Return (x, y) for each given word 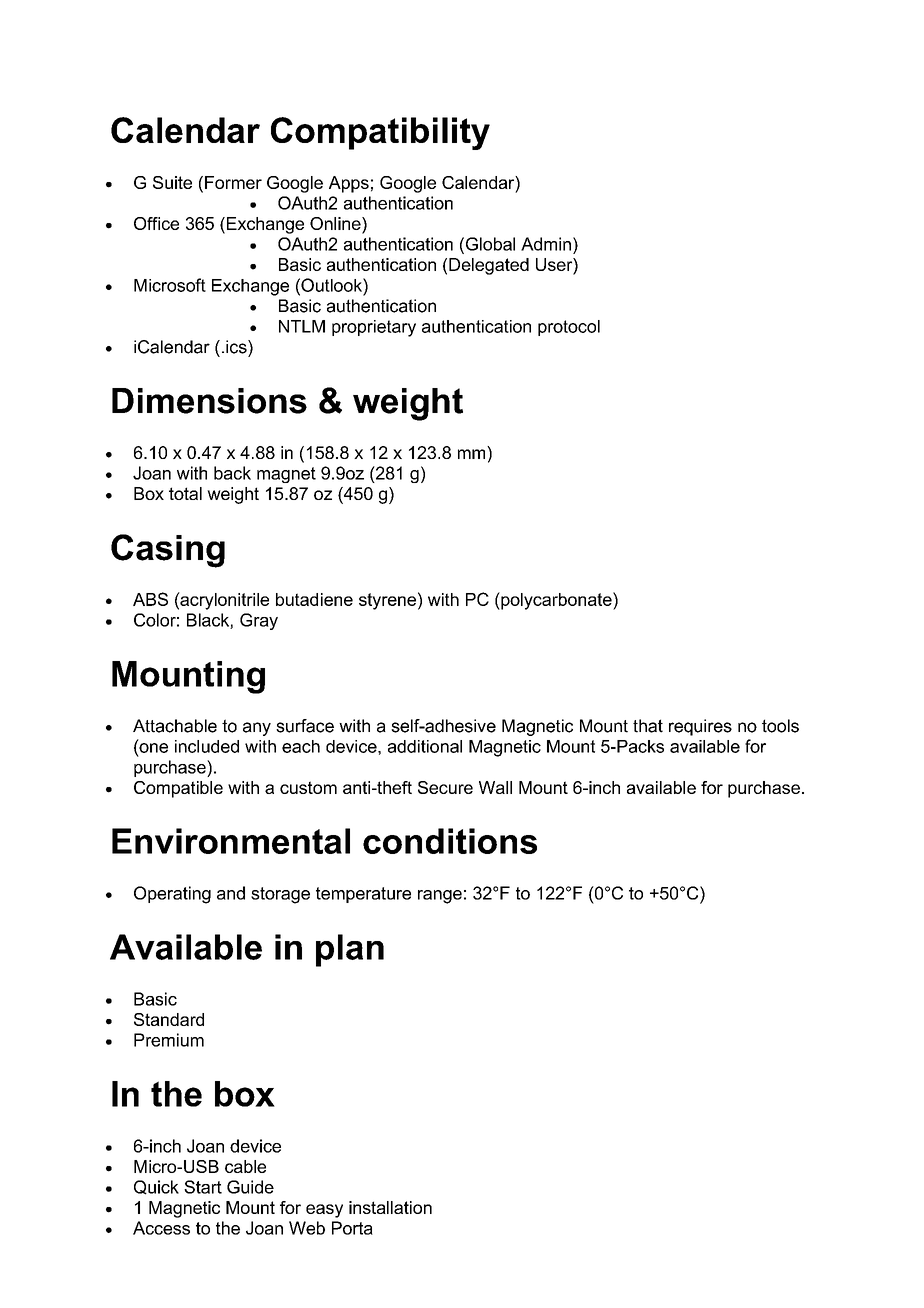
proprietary (374, 328)
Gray (259, 621)
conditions (450, 841)
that (648, 726)
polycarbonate (556, 601)
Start (203, 1187)
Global (490, 244)
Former (233, 182)
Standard (169, 1019)
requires (700, 727)
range (440, 897)
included (207, 746)
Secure (445, 787)
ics (237, 347)
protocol (569, 328)
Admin (546, 244)
